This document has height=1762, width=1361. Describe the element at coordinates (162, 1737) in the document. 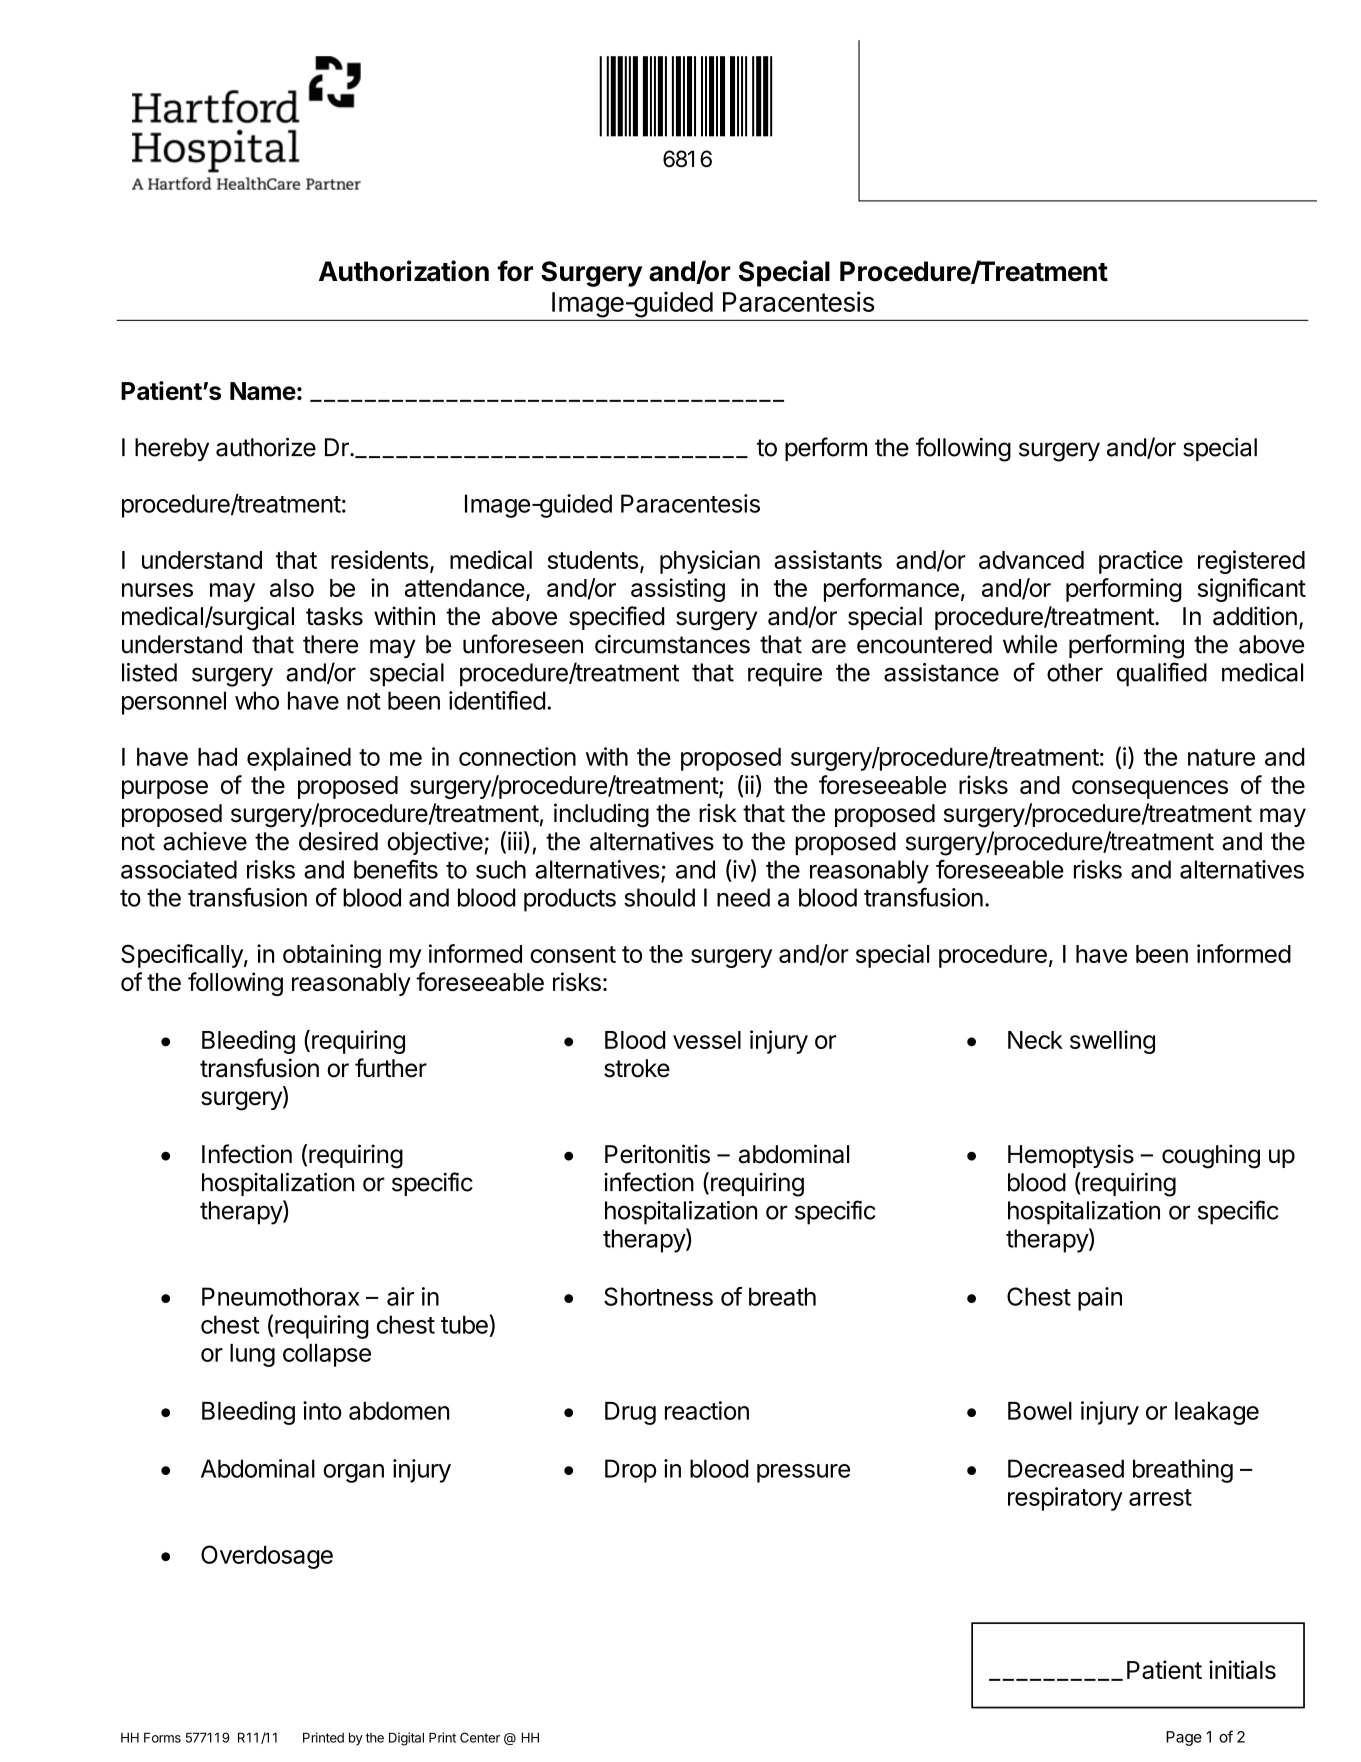

I see `Forms` at that location.
